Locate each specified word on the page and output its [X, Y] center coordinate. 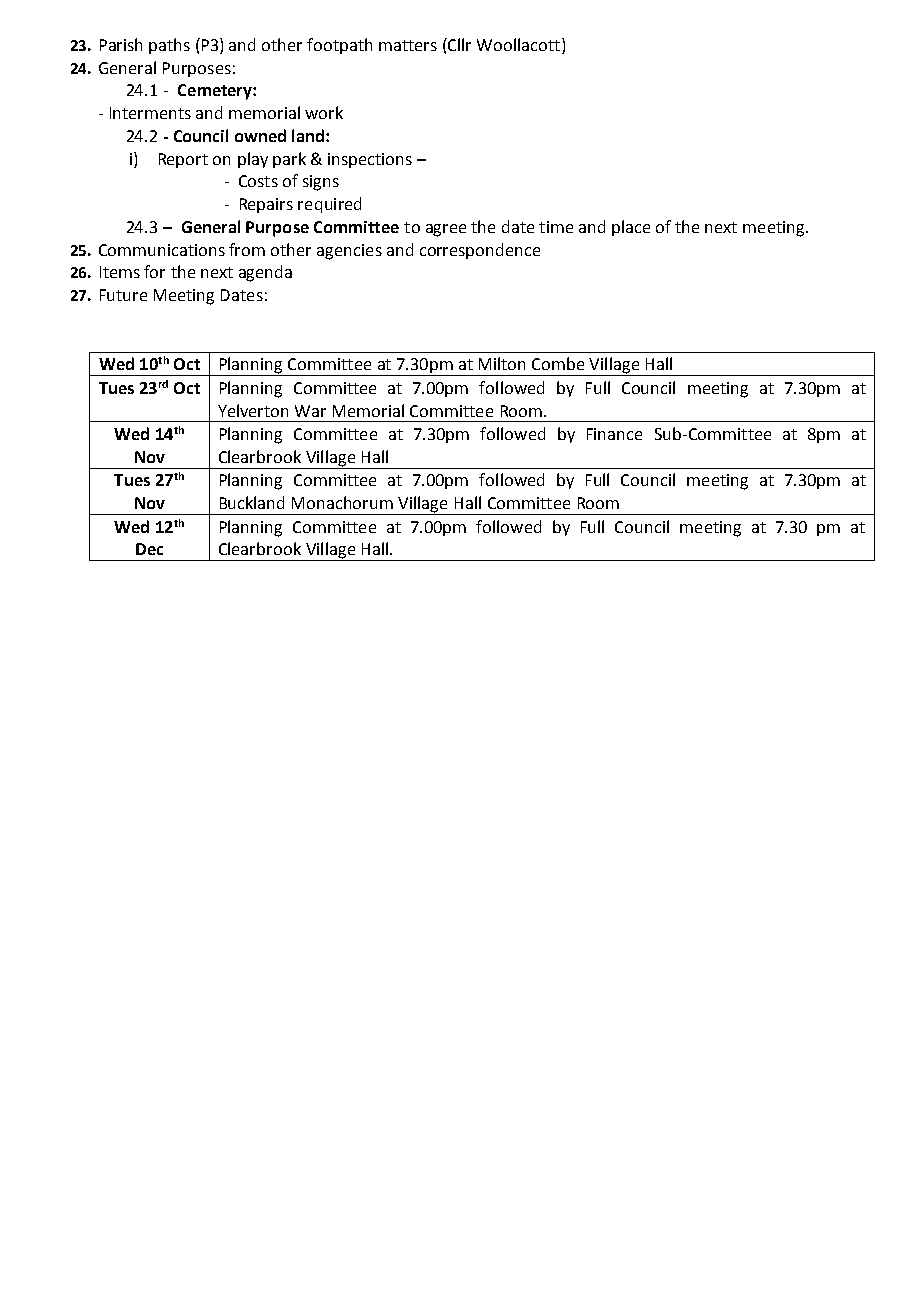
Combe [558, 363]
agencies [349, 252]
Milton [502, 363]
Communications [162, 250]
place [631, 228]
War [310, 411]
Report [183, 160]
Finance [614, 434]
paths [169, 46]
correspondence [480, 251]
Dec [149, 549]
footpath [339, 46]
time [556, 227]
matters [408, 45]
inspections [370, 160]
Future [123, 295]
